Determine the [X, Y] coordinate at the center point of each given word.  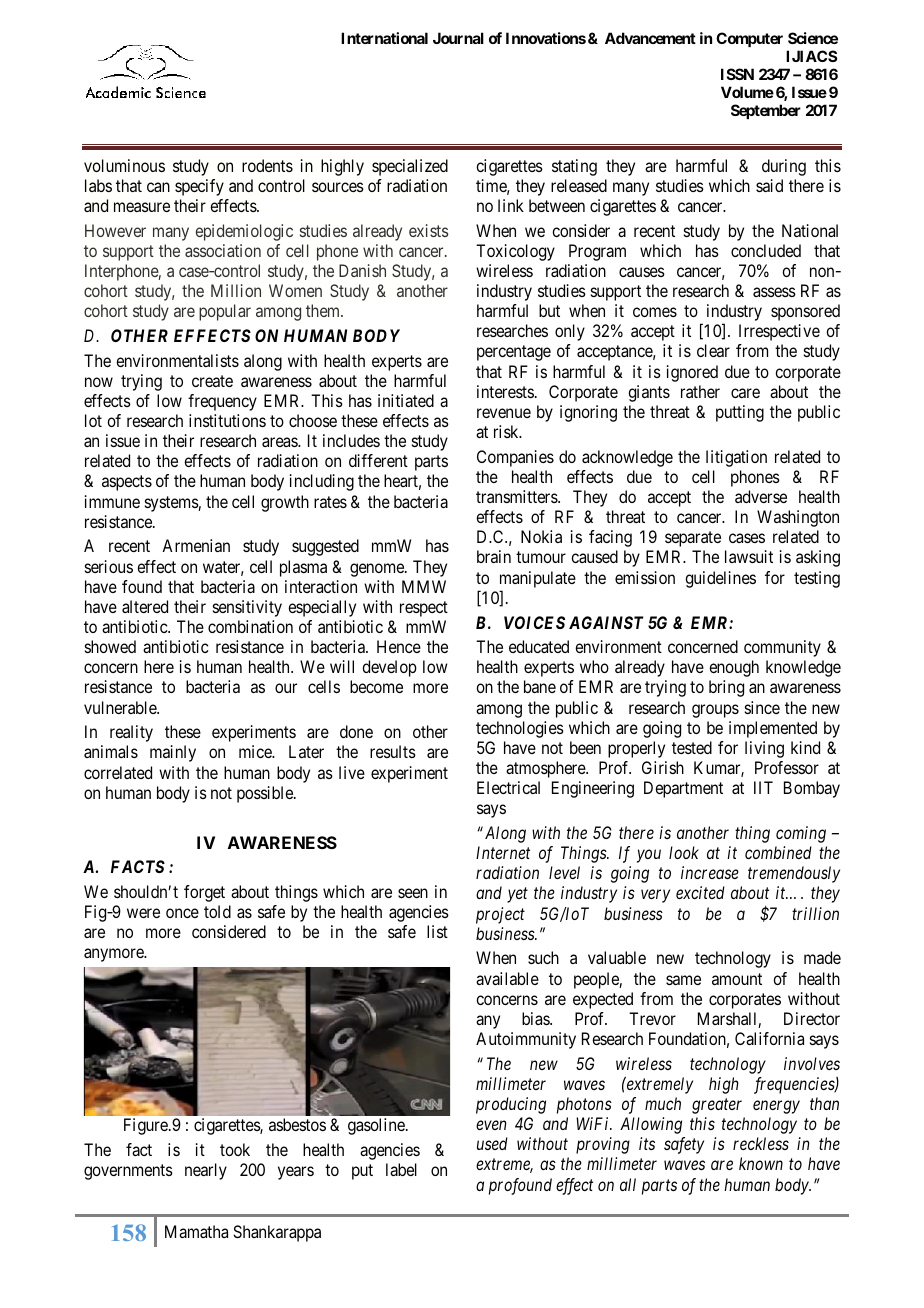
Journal [458, 38]
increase [710, 872]
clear [713, 350]
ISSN [737, 74]
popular [225, 312]
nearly [206, 1171]
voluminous [124, 165]
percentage [514, 353]
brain [494, 556]
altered [145, 606]
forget [204, 893]
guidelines [720, 579]
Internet [503, 852]
